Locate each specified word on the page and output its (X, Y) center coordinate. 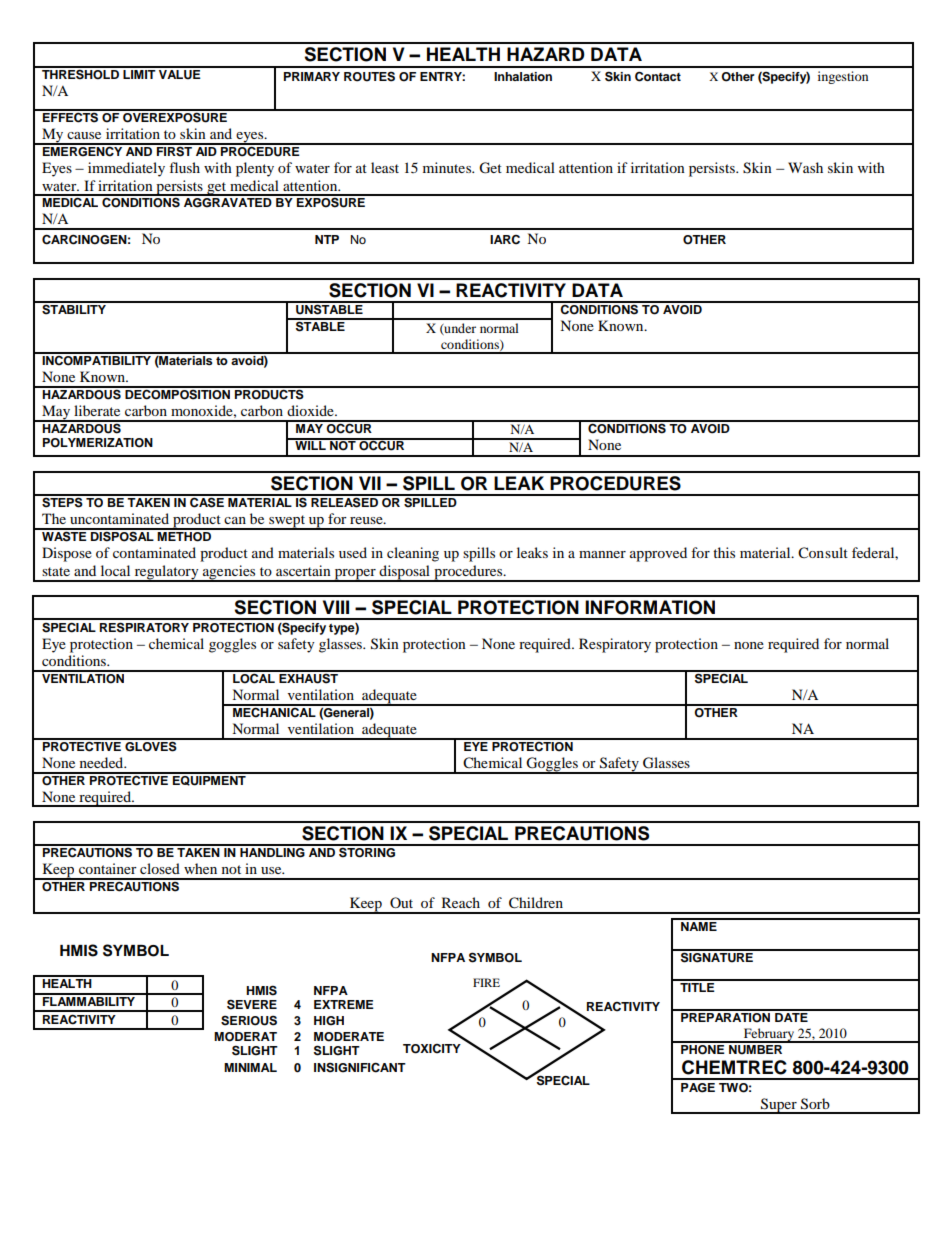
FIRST (175, 150)
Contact (658, 76)
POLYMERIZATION (98, 443)
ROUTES (369, 76)
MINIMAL (250, 1067)
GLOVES (151, 745)
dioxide (311, 410)
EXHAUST (309, 677)
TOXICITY (432, 1049)
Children (536, 903)
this (724, 552)
